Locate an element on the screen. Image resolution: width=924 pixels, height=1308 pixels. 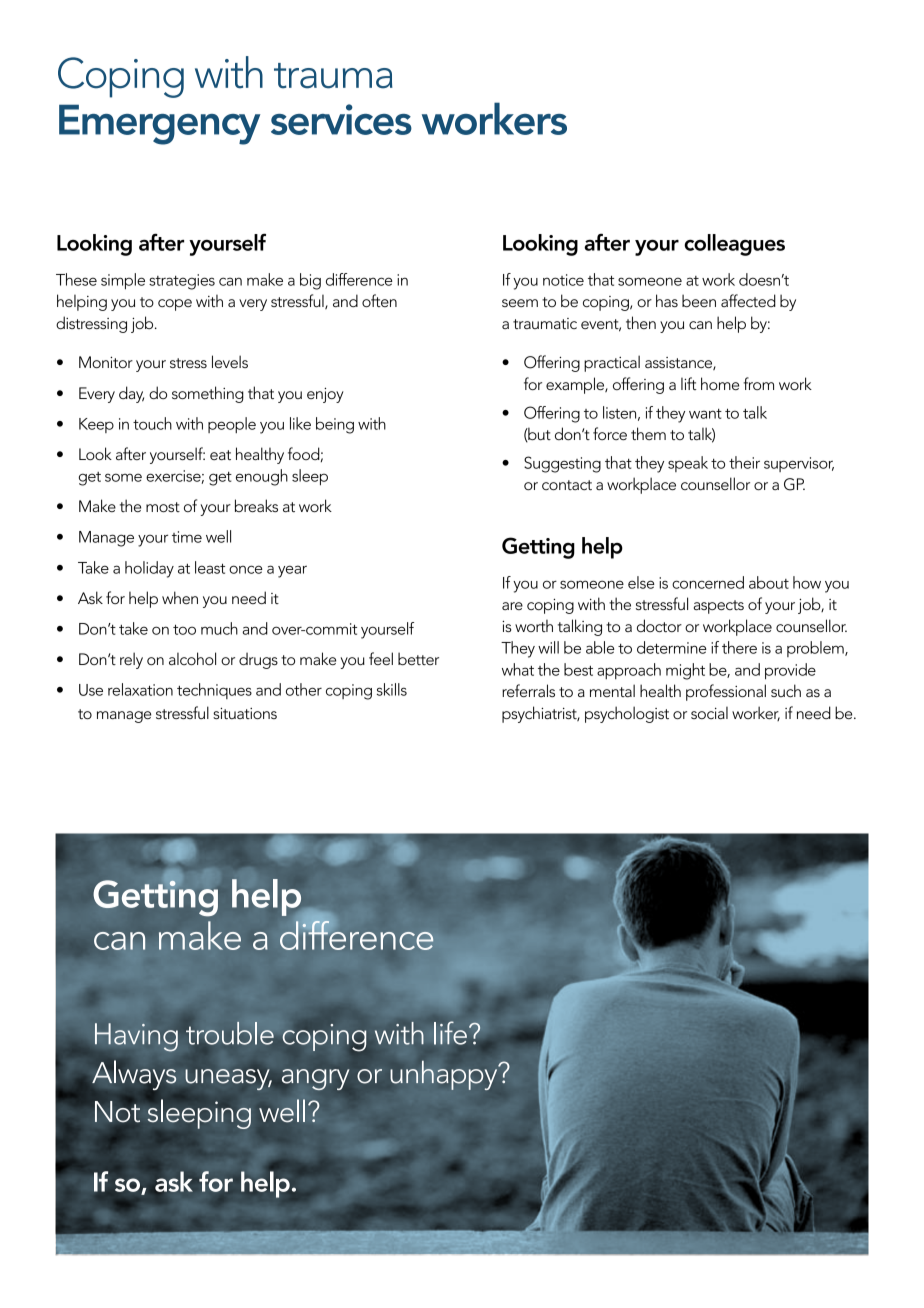
Having is located at coordinates (136, 1037).
